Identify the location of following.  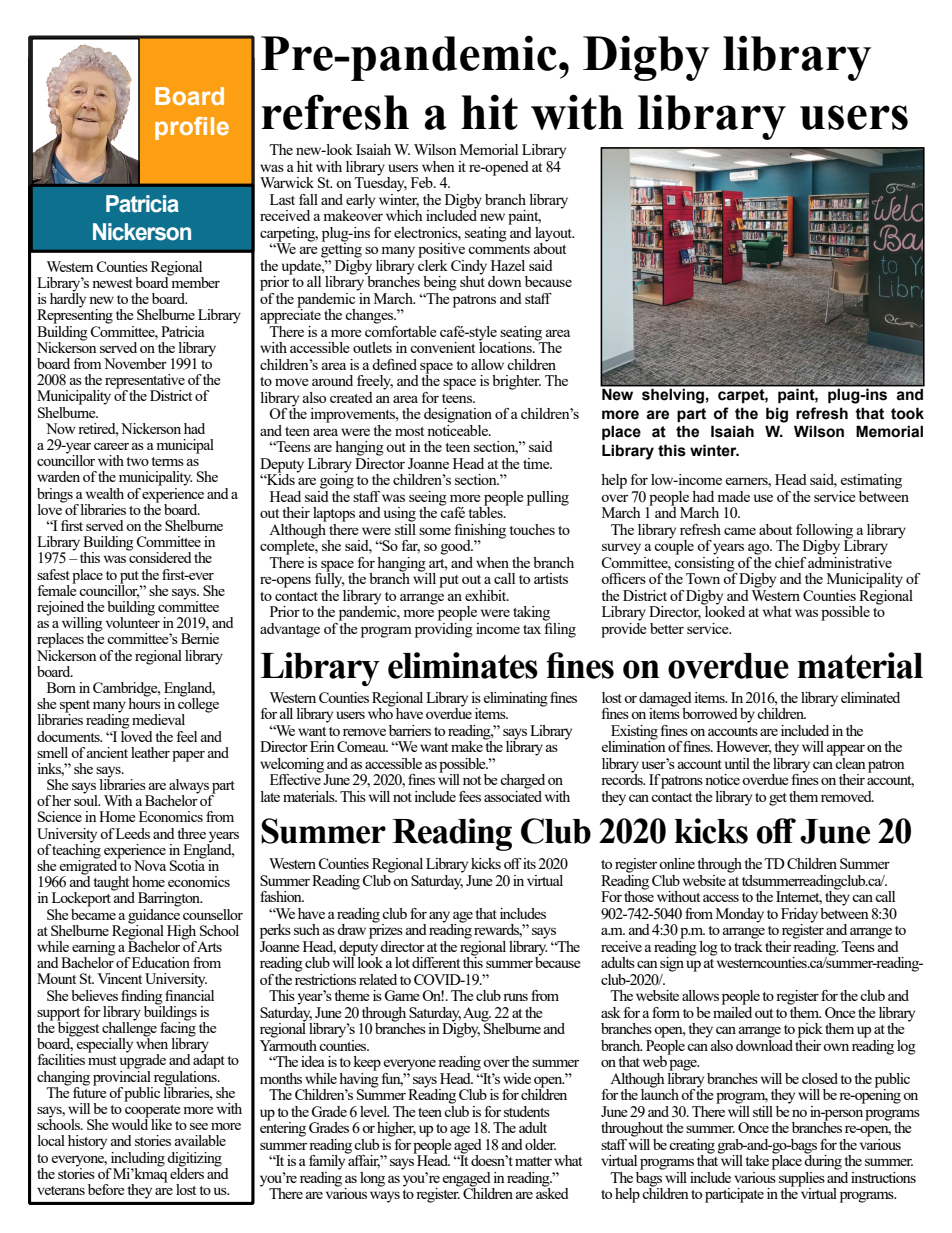
(826, 532).
